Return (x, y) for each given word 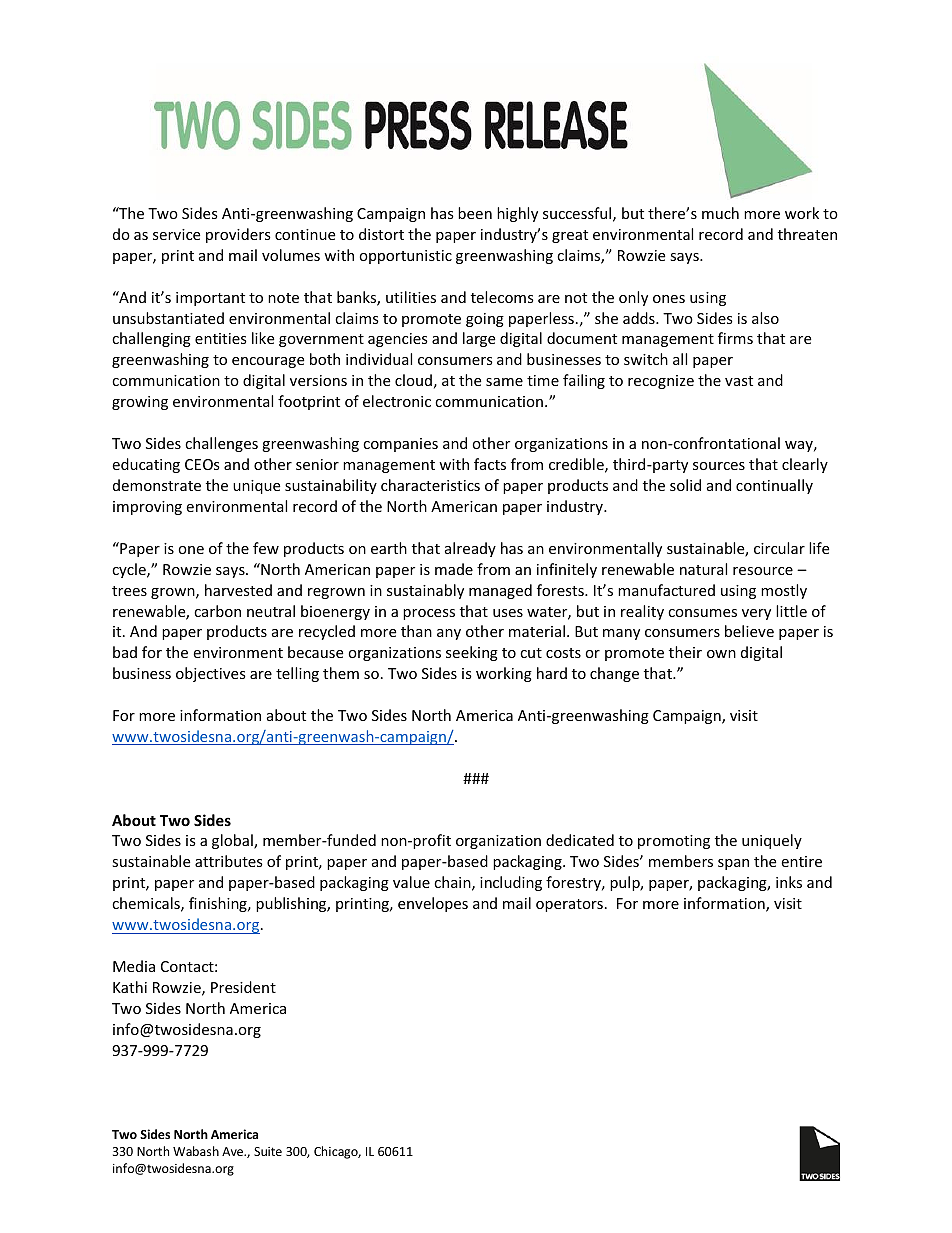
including (511, 883)
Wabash (196, 1151)
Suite (268, 1151)
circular (779, 548)
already (470, 549)
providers (238, 235)
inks (789, 882)
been (475, 213)
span (733, 864)
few (266, 548)
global (233, 841)
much (720, 213)
